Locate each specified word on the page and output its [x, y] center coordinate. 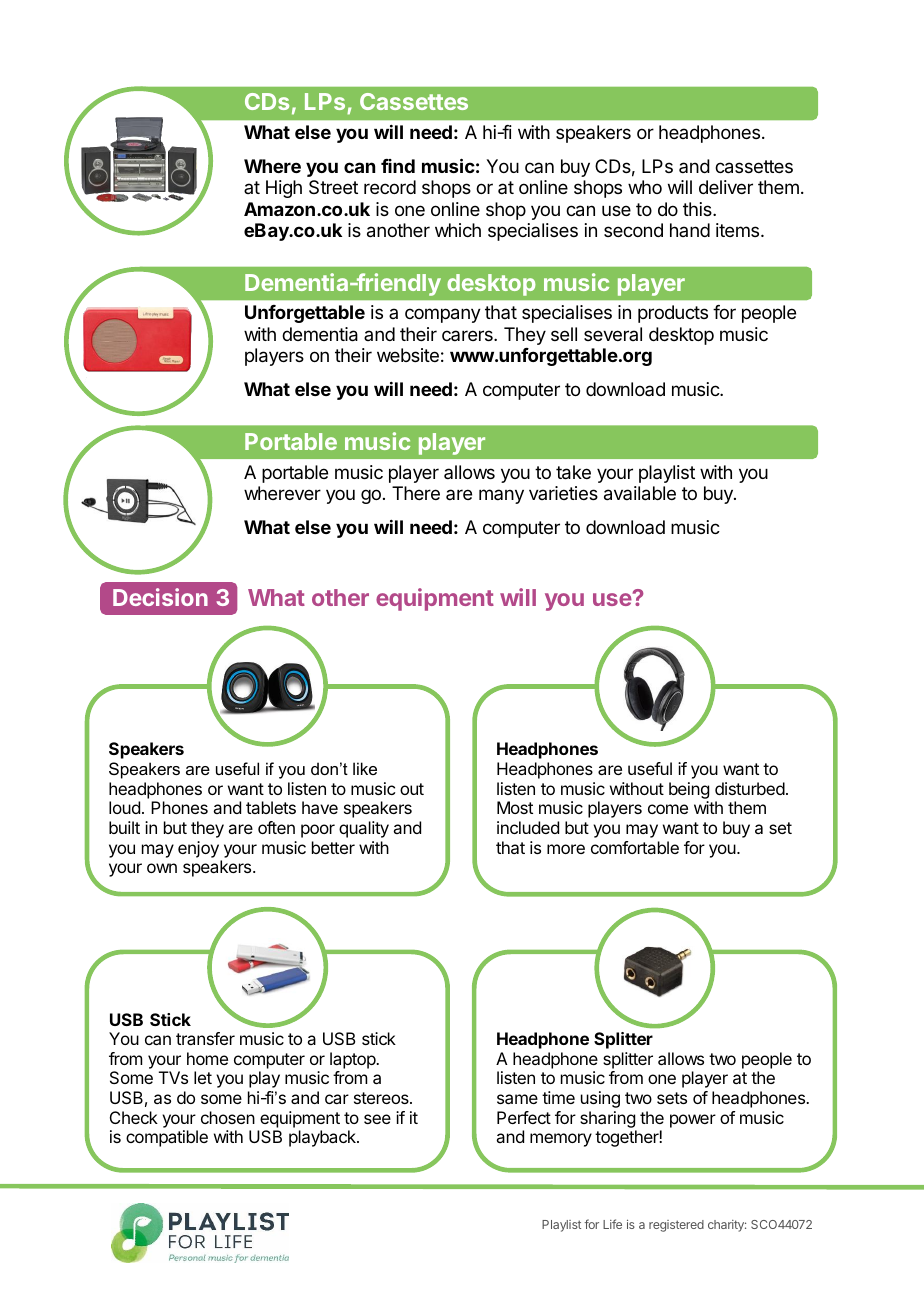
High [284, 189]
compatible [167, 1138]
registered [676, 1226]
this [698, 209]
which [458, 230]
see [377, 1119]
